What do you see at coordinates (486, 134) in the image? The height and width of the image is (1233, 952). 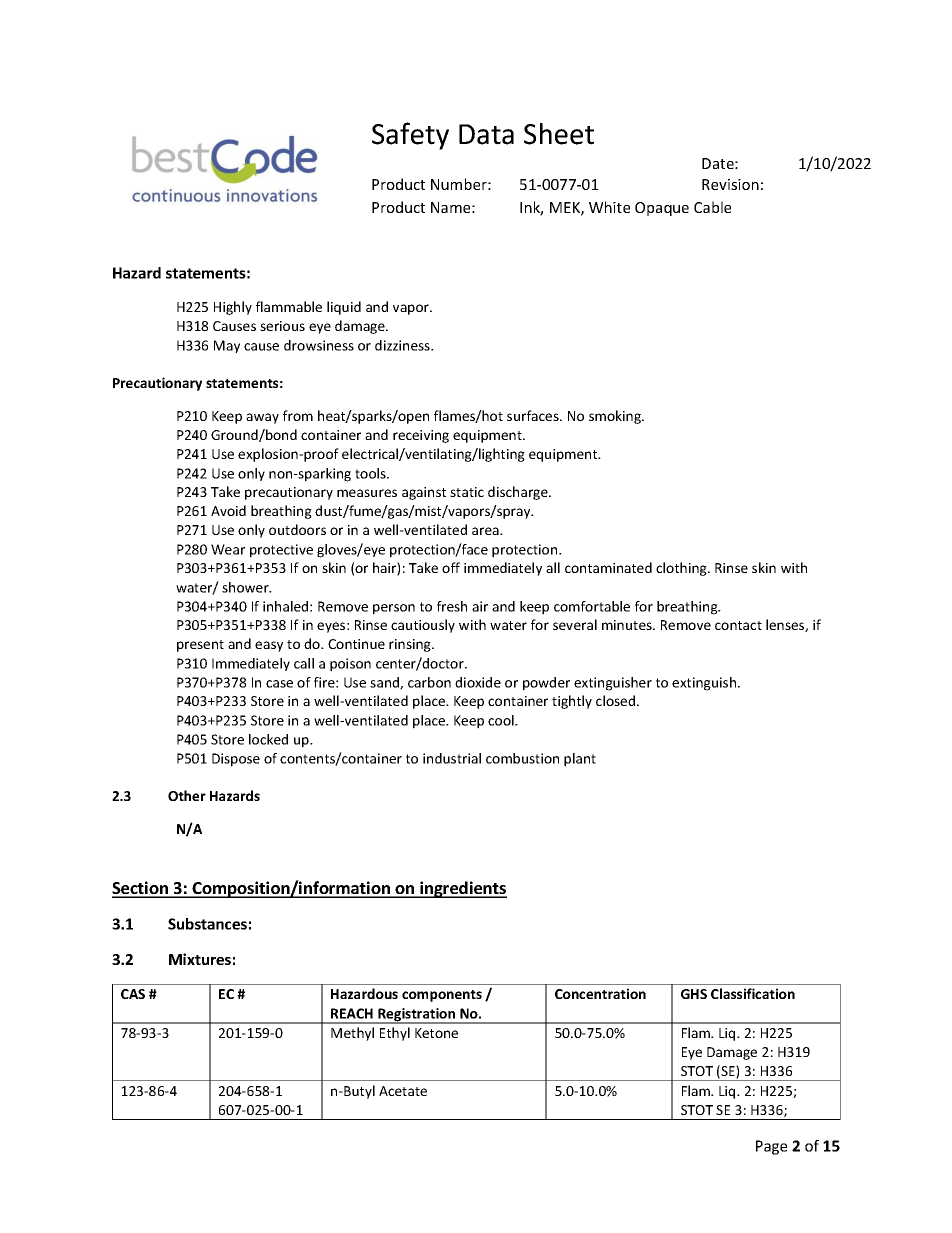 I see `Data` at bounding box center [486, 134].
